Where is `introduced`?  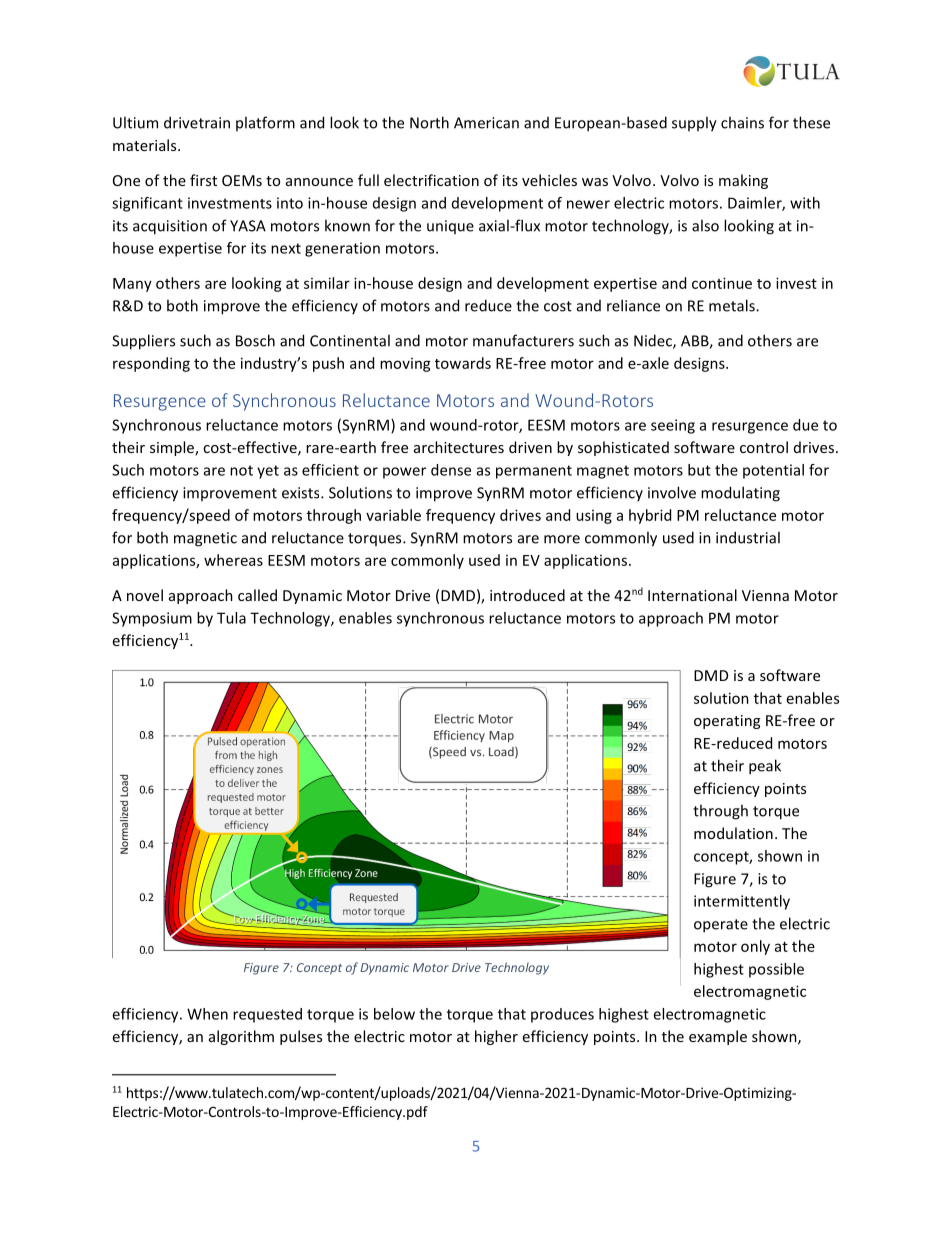
introduced is located at coordinates (527, 595).
